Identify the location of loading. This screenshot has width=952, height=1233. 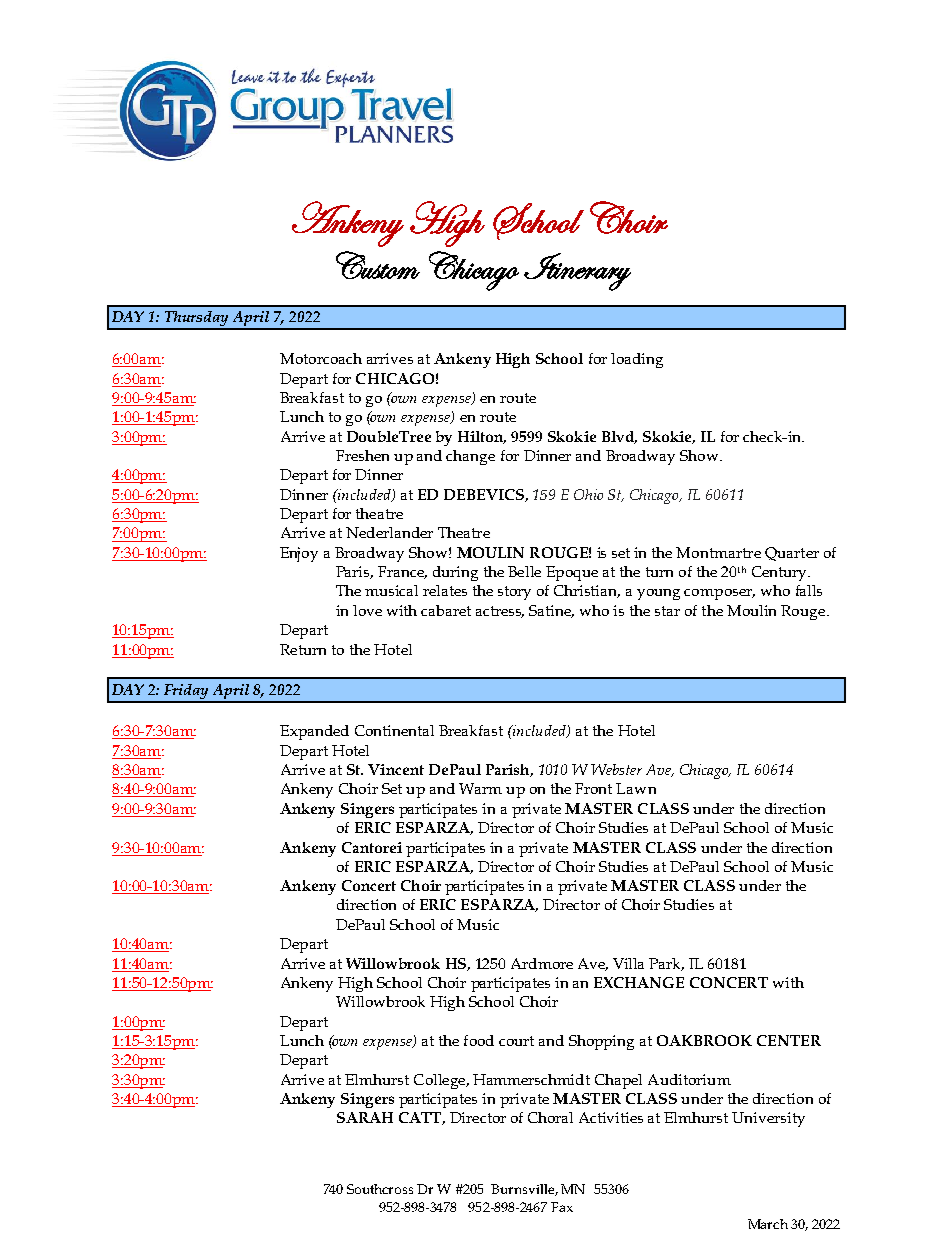
(637, 360).
